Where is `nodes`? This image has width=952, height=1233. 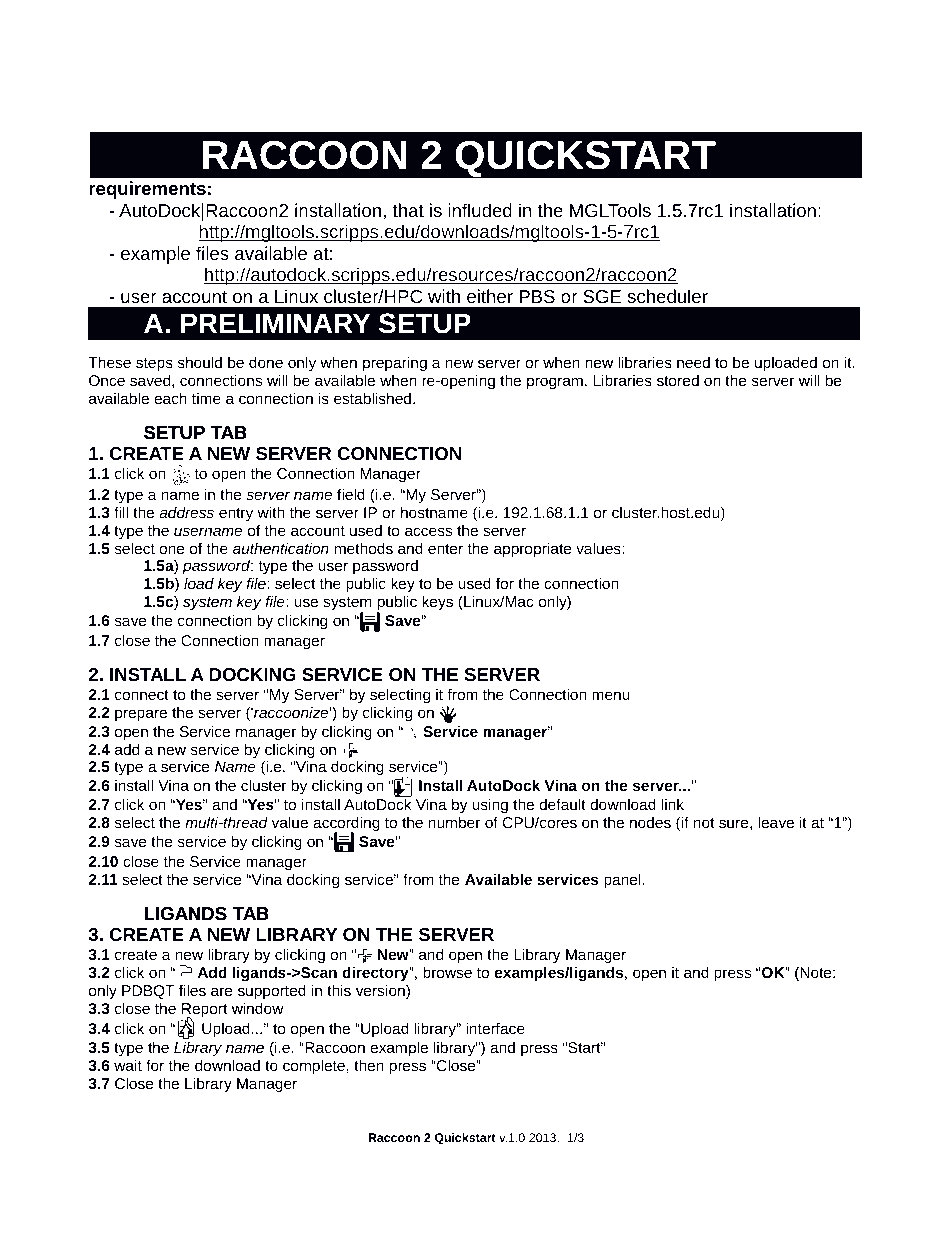
nodes is located at coordinates (650, 822).
